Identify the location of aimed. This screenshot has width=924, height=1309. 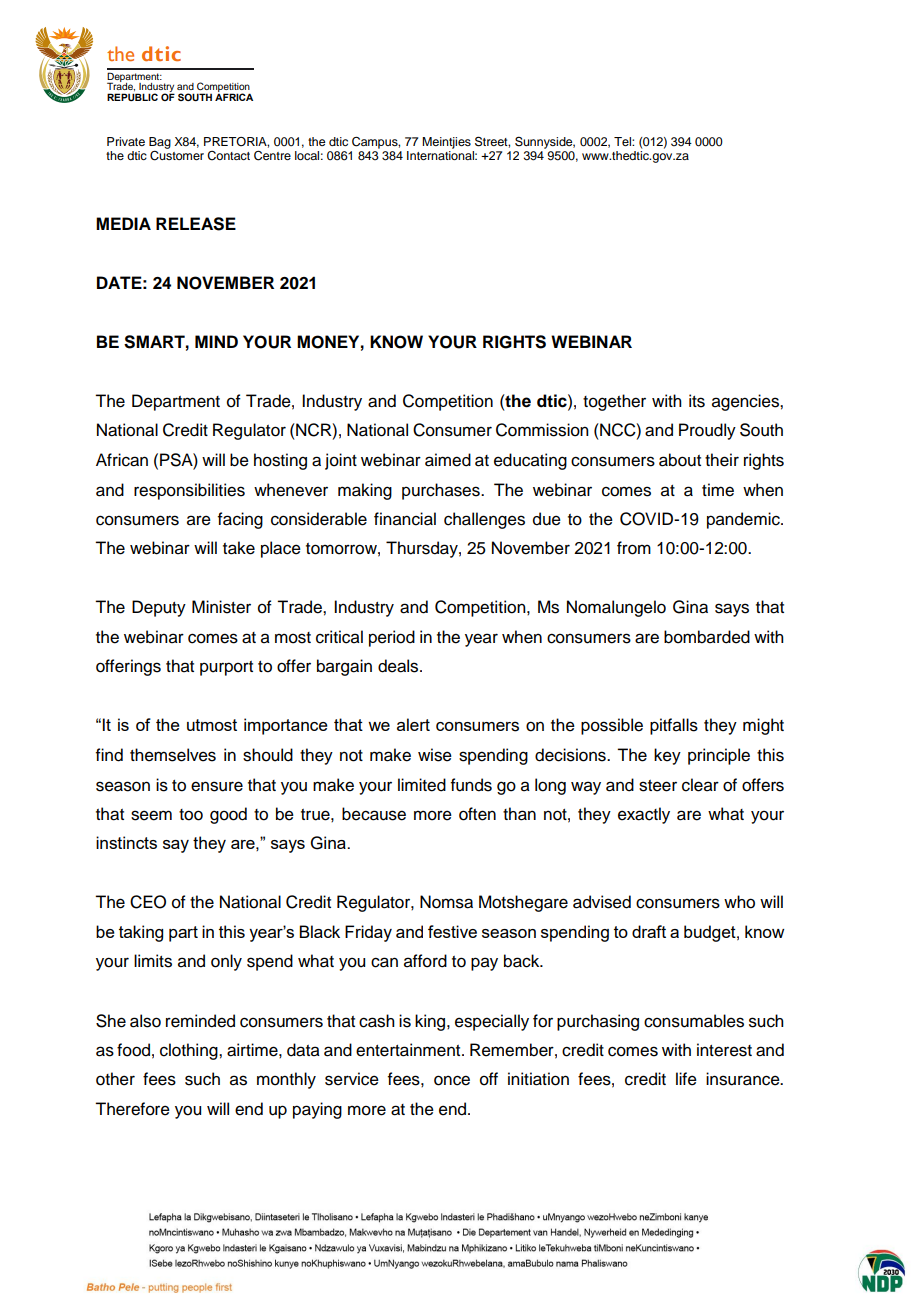
(448, 460).
